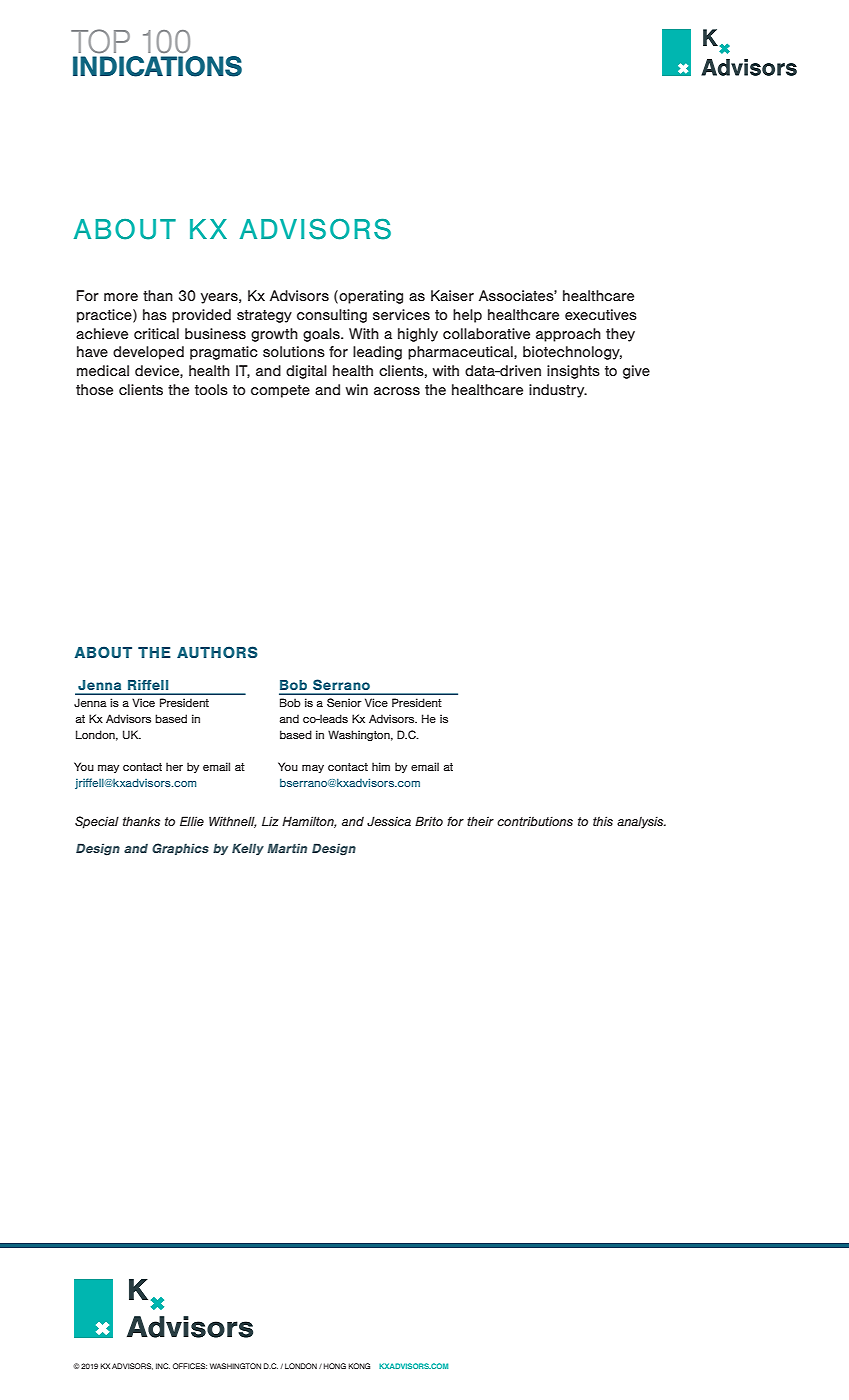 This screenshot has width=849, height=1400. Describe the element at coordinates (601, 314) in the screenshot. I see `executives` at that location.
